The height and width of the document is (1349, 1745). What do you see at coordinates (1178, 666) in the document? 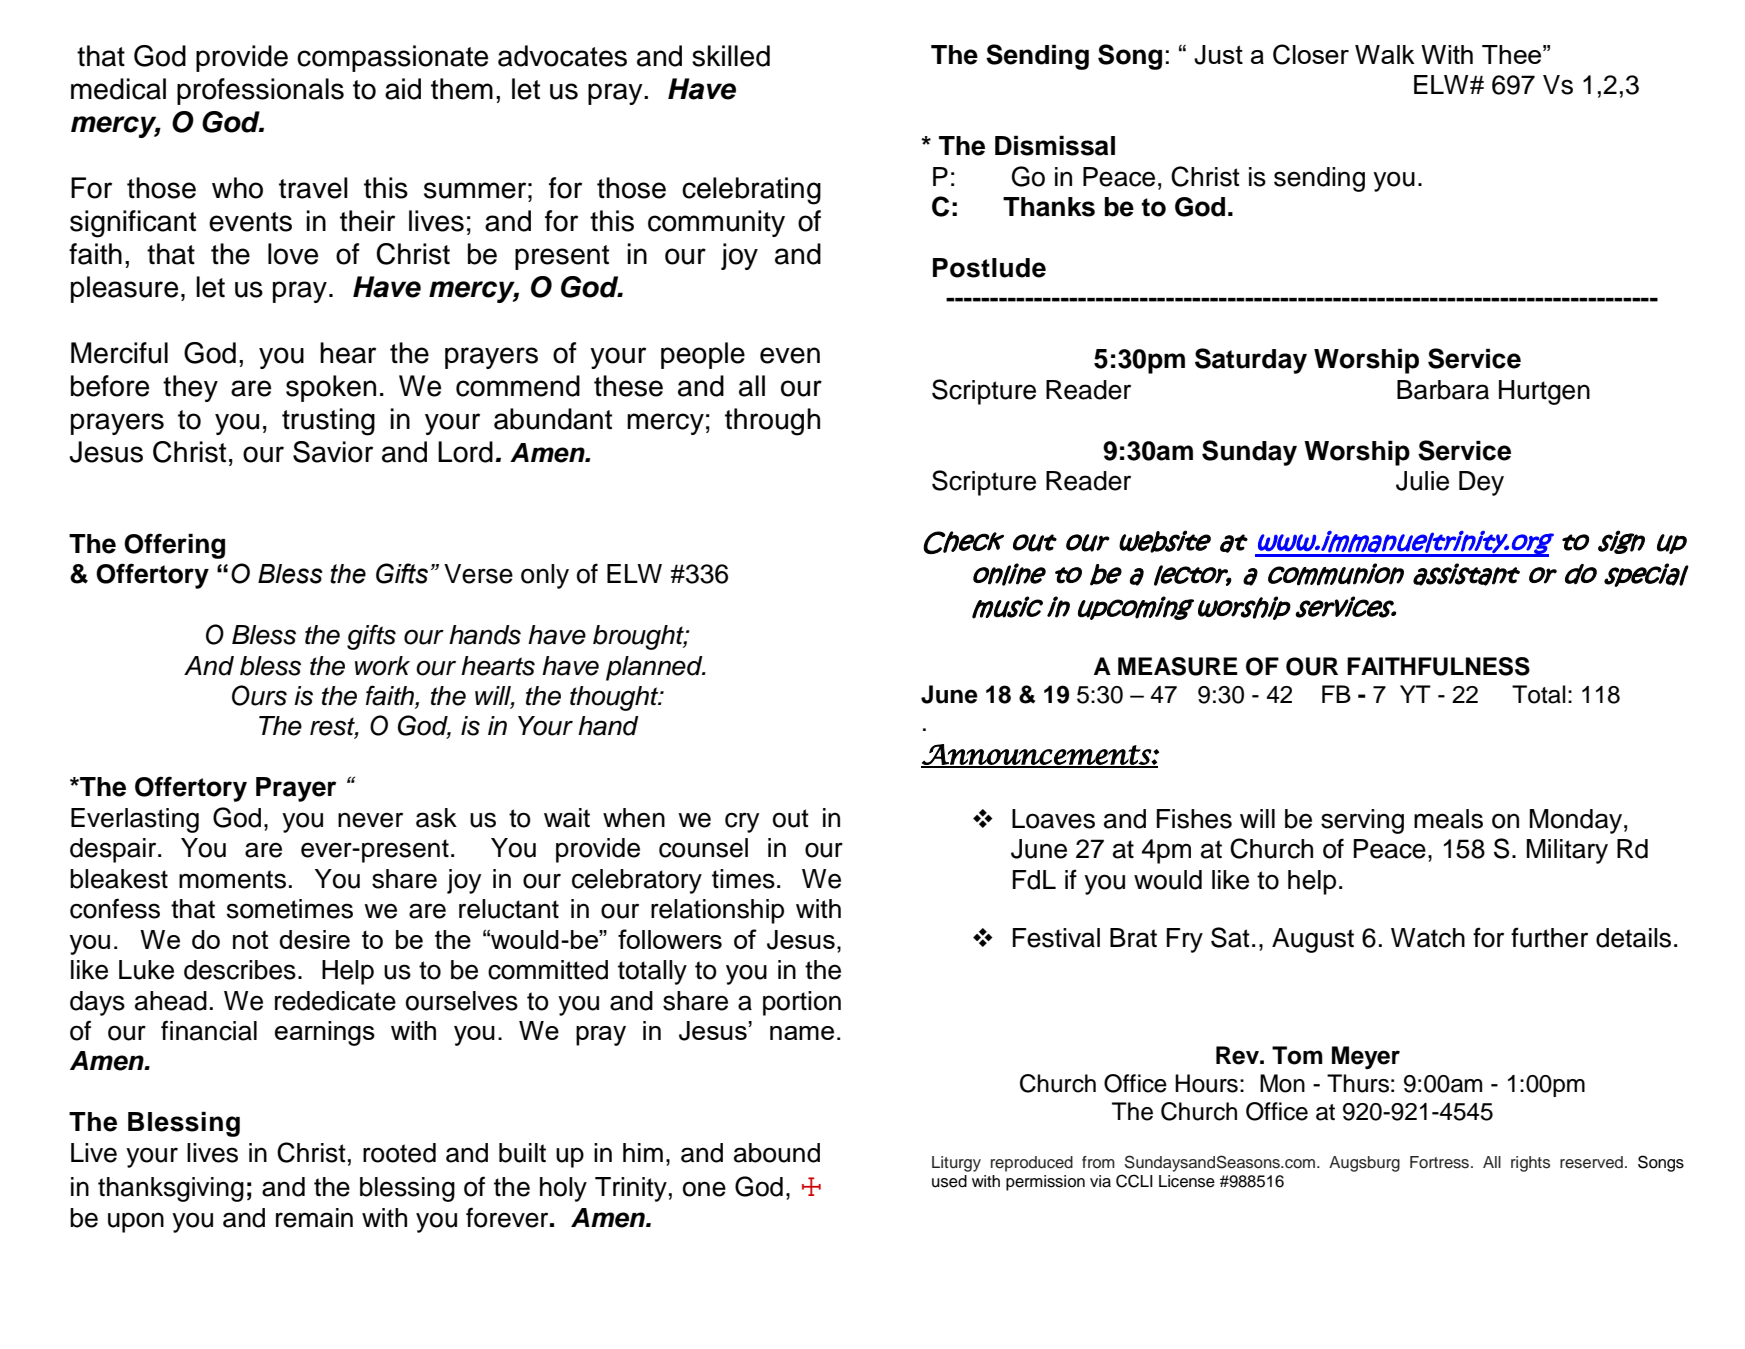
I see `MEASURE` at bounding box center [1178, 666].
